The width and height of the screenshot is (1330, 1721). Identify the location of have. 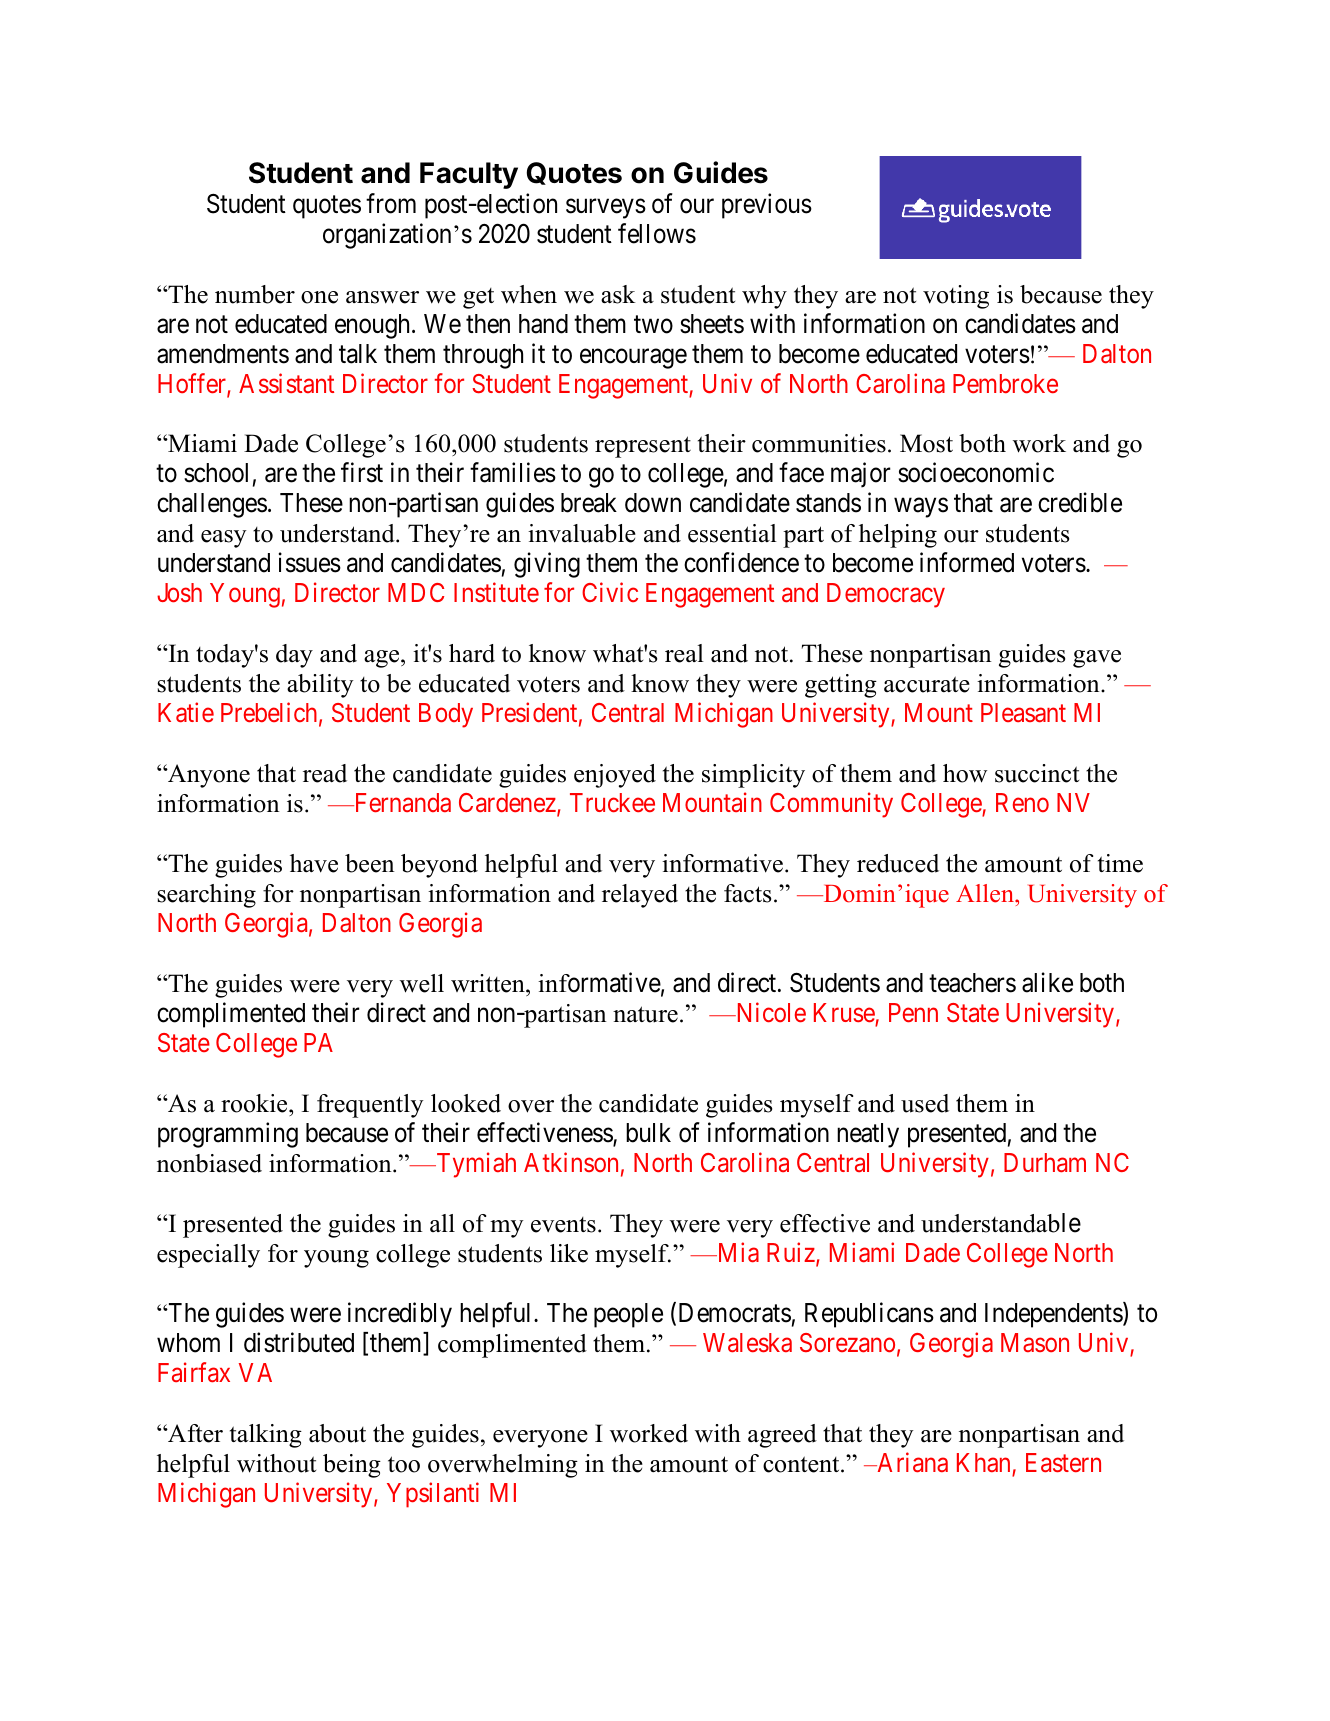
(314, 863).
